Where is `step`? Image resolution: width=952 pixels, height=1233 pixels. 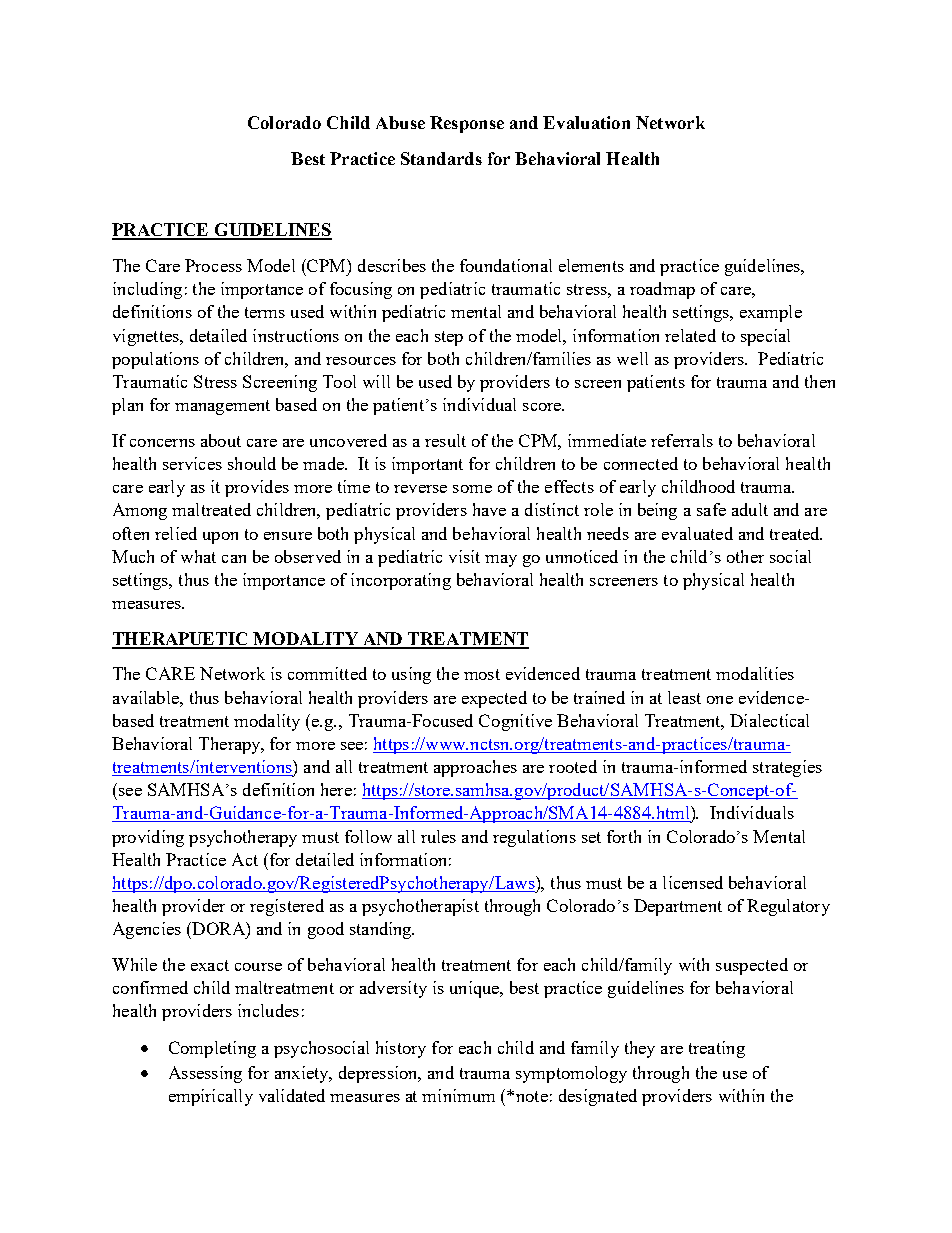
step is located at coordinates (449, 338).
